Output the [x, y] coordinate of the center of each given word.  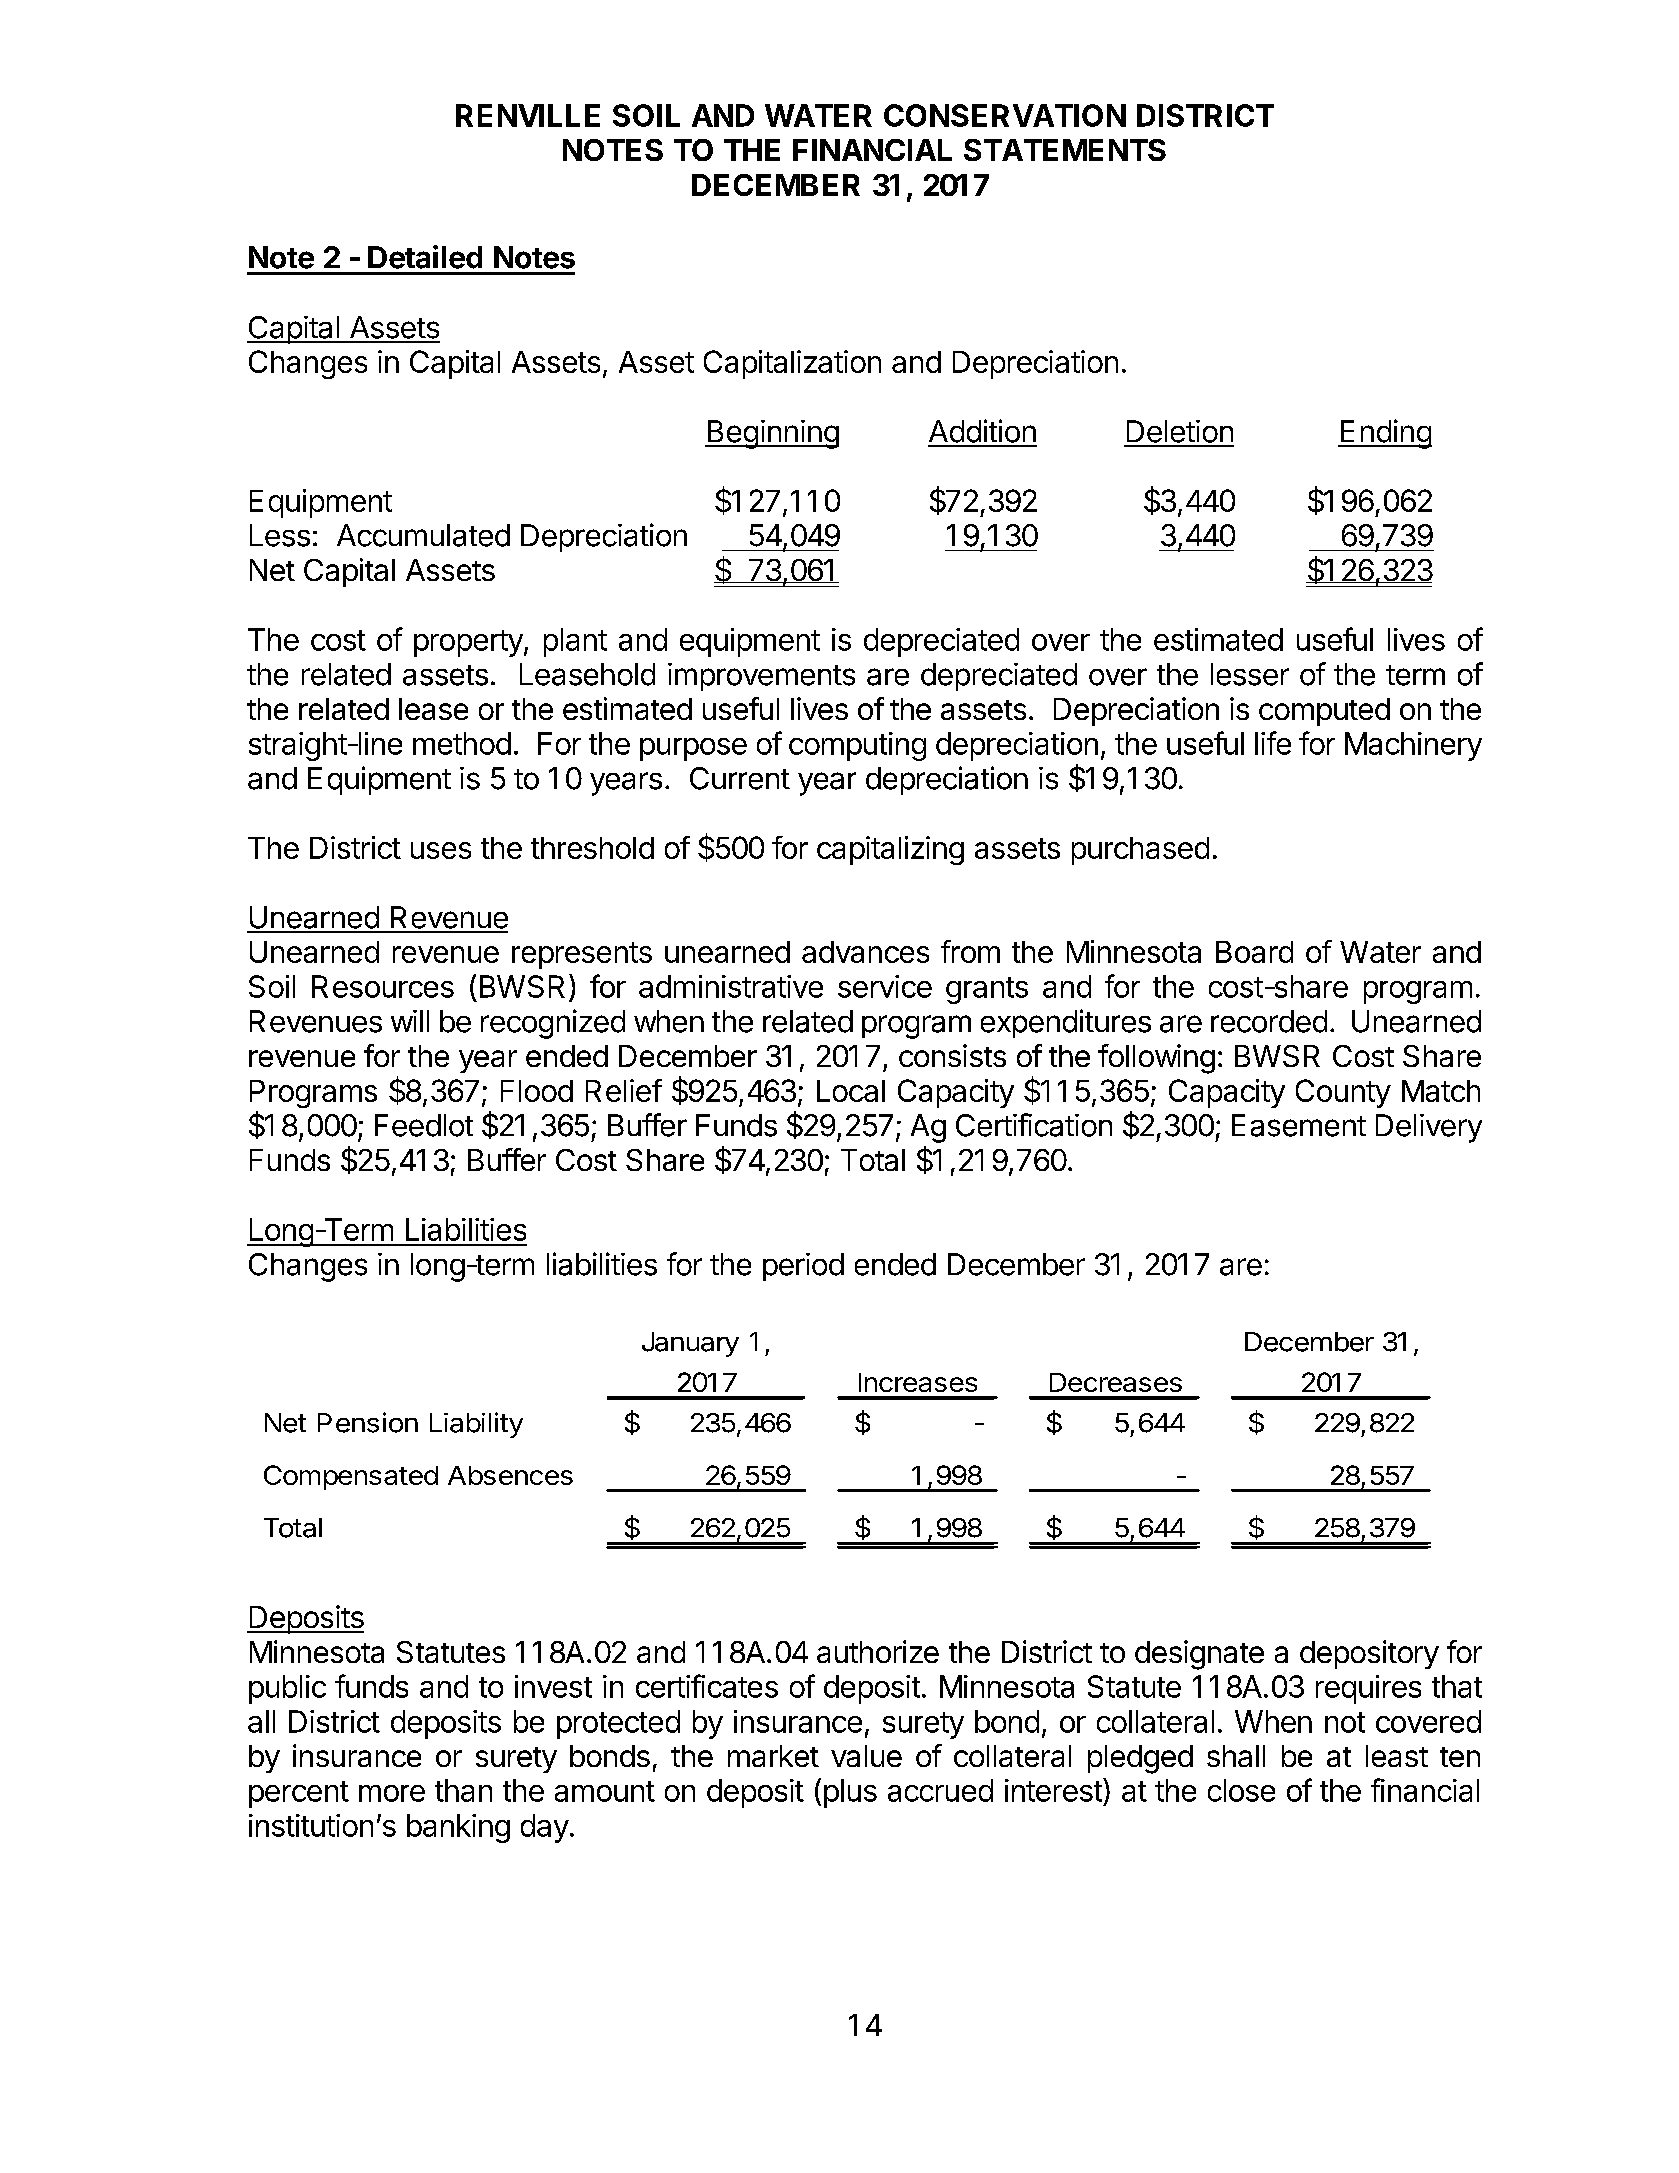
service [885, 986]
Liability [476, 1425]
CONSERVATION [1005, 115]
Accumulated [423, 535]
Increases [918, 1382]
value [866, 1756]
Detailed [425, 257]
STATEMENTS [1065, 150]
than [463, 1790]
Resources [383, 986]
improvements [761, 677]
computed [1324, 712]
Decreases [1116, 1382]
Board [1254, 952]
